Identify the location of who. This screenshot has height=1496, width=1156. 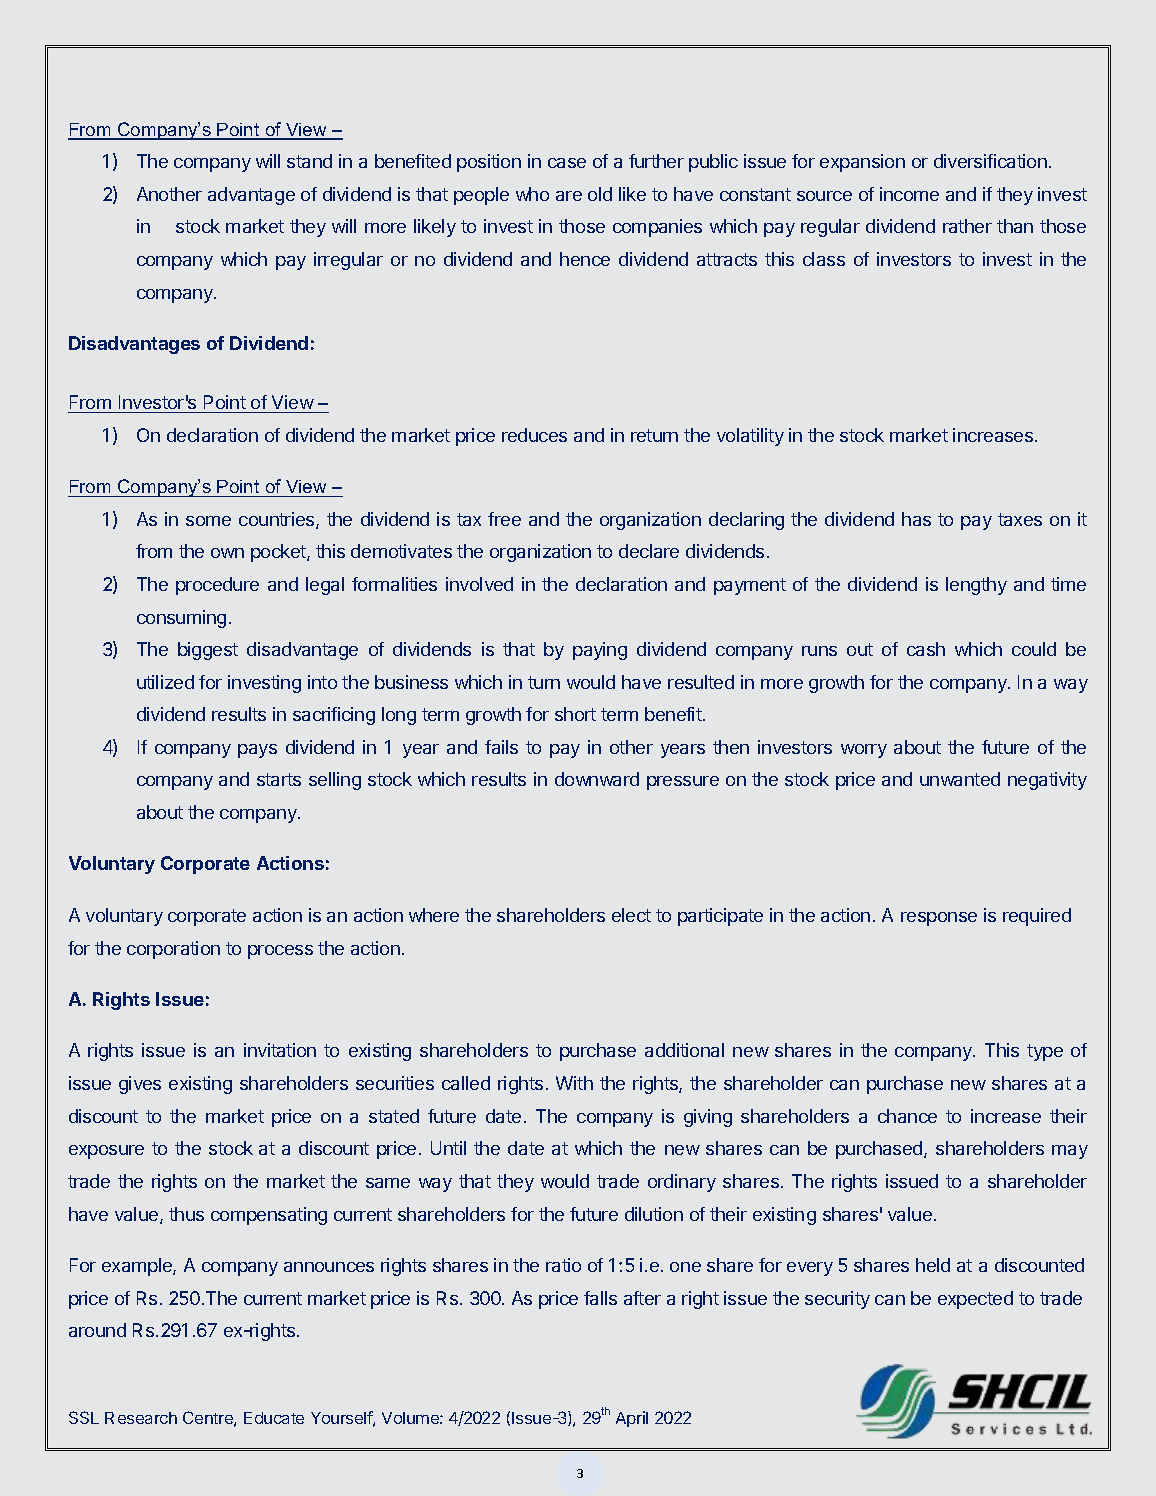
(532, 194).
